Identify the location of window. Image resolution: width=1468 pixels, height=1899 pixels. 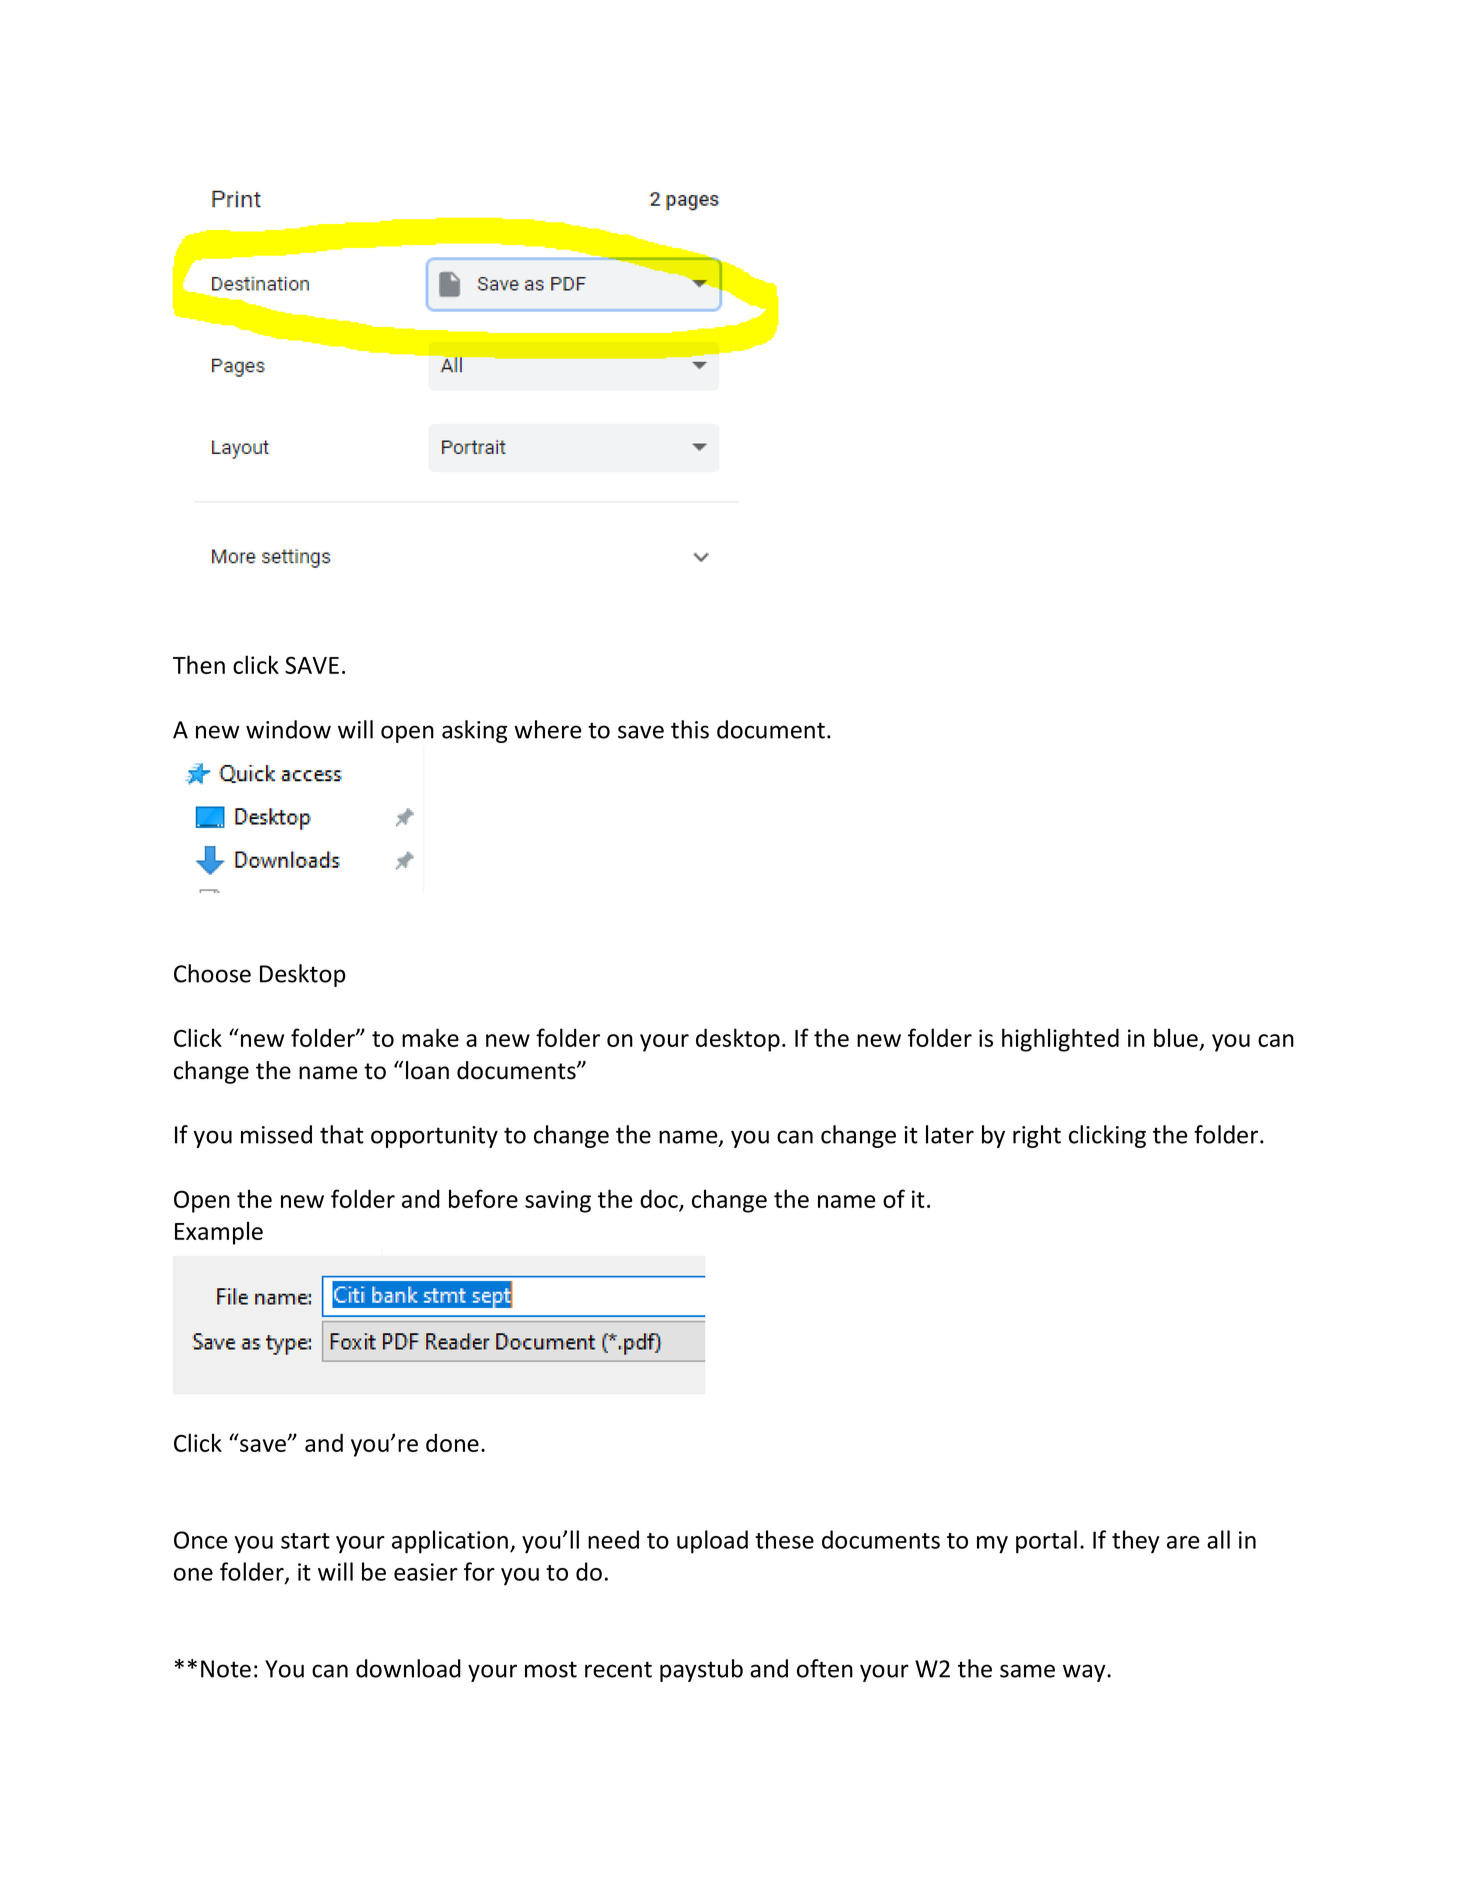
(288, 729).
